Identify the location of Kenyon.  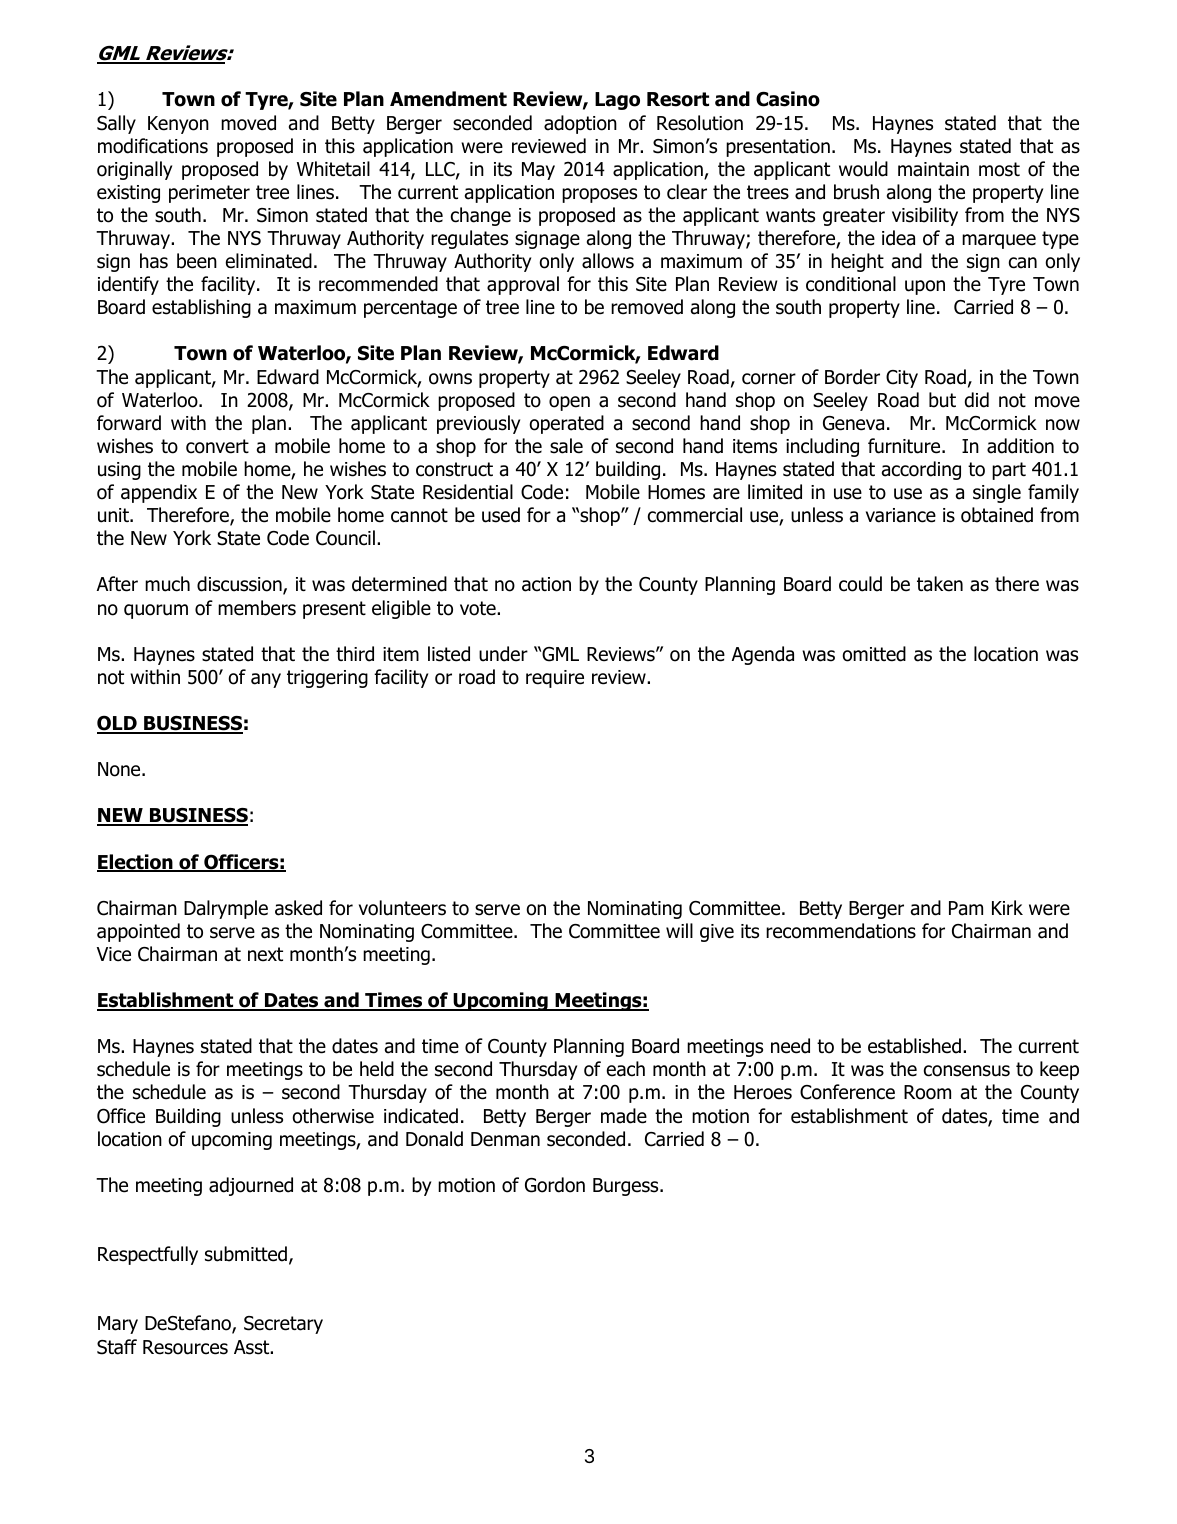
(178, 125).
